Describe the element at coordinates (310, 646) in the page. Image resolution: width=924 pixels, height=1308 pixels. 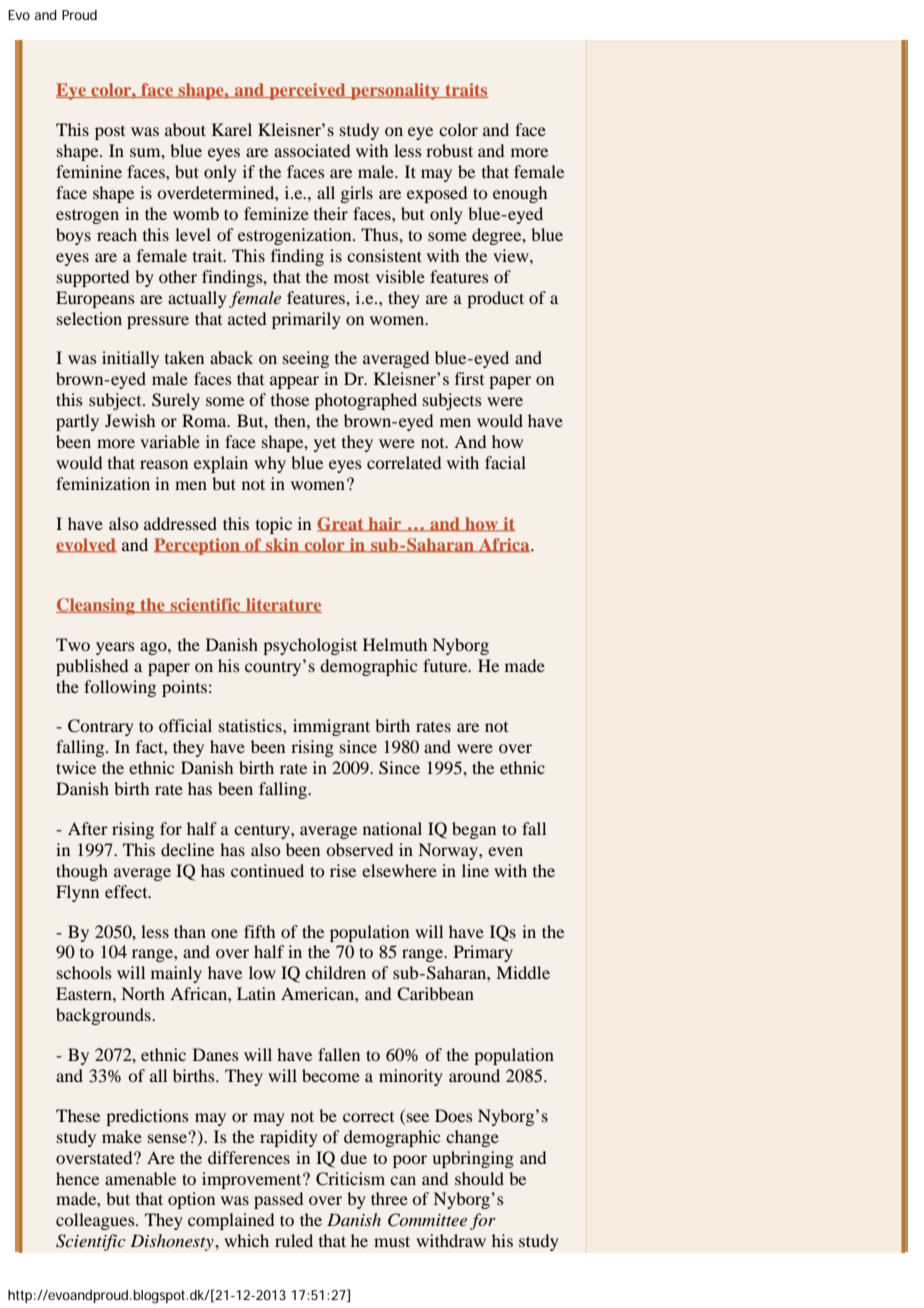
I see `psychologist` at that location.
